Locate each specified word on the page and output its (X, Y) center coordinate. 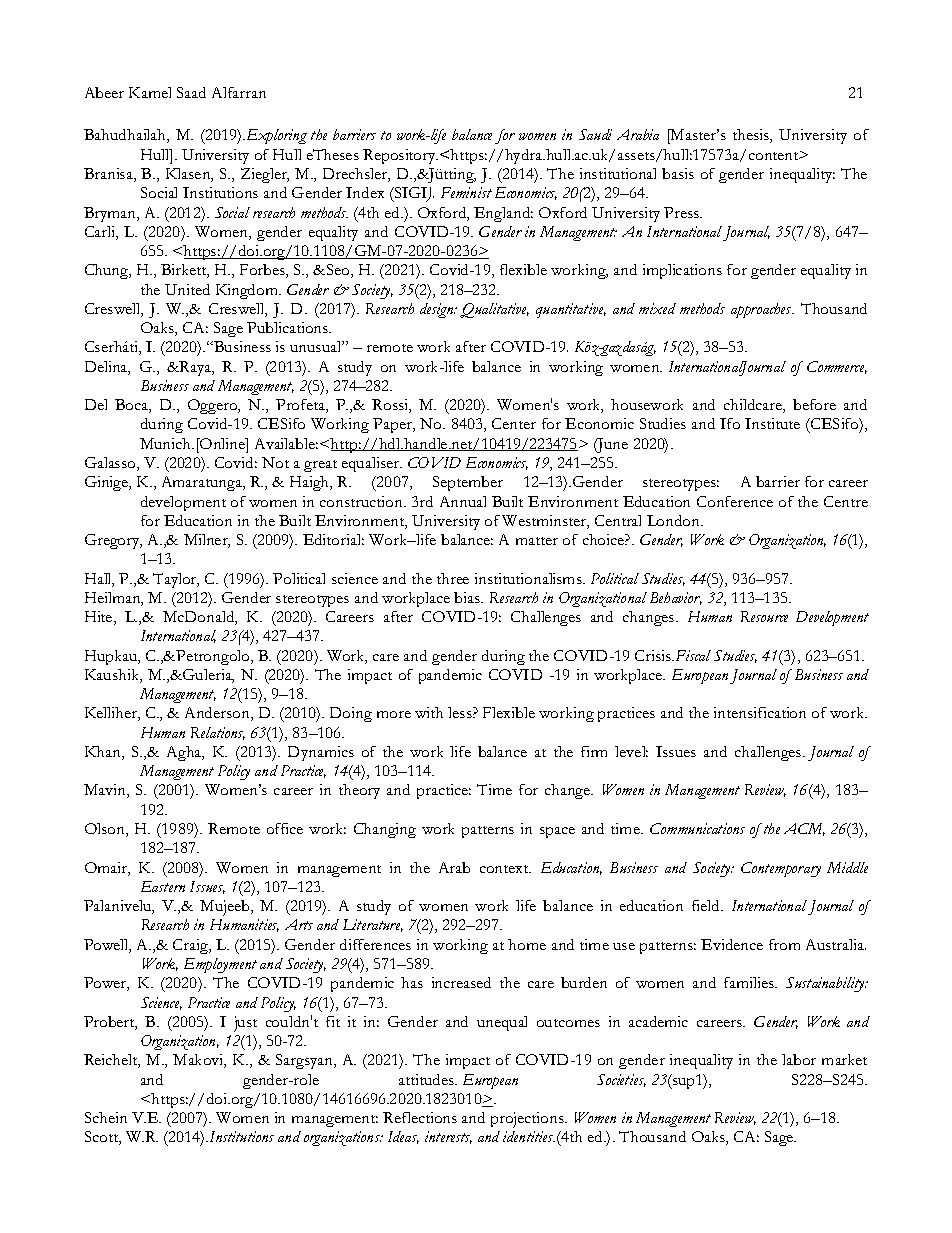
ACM (804, 829)
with (429, 712)
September (468, 483)
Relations (218, 733)
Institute (772, 423)
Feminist (466, 192)
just (245, 1024)
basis (678, 173)
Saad (191, 92)
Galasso (111, 464)
